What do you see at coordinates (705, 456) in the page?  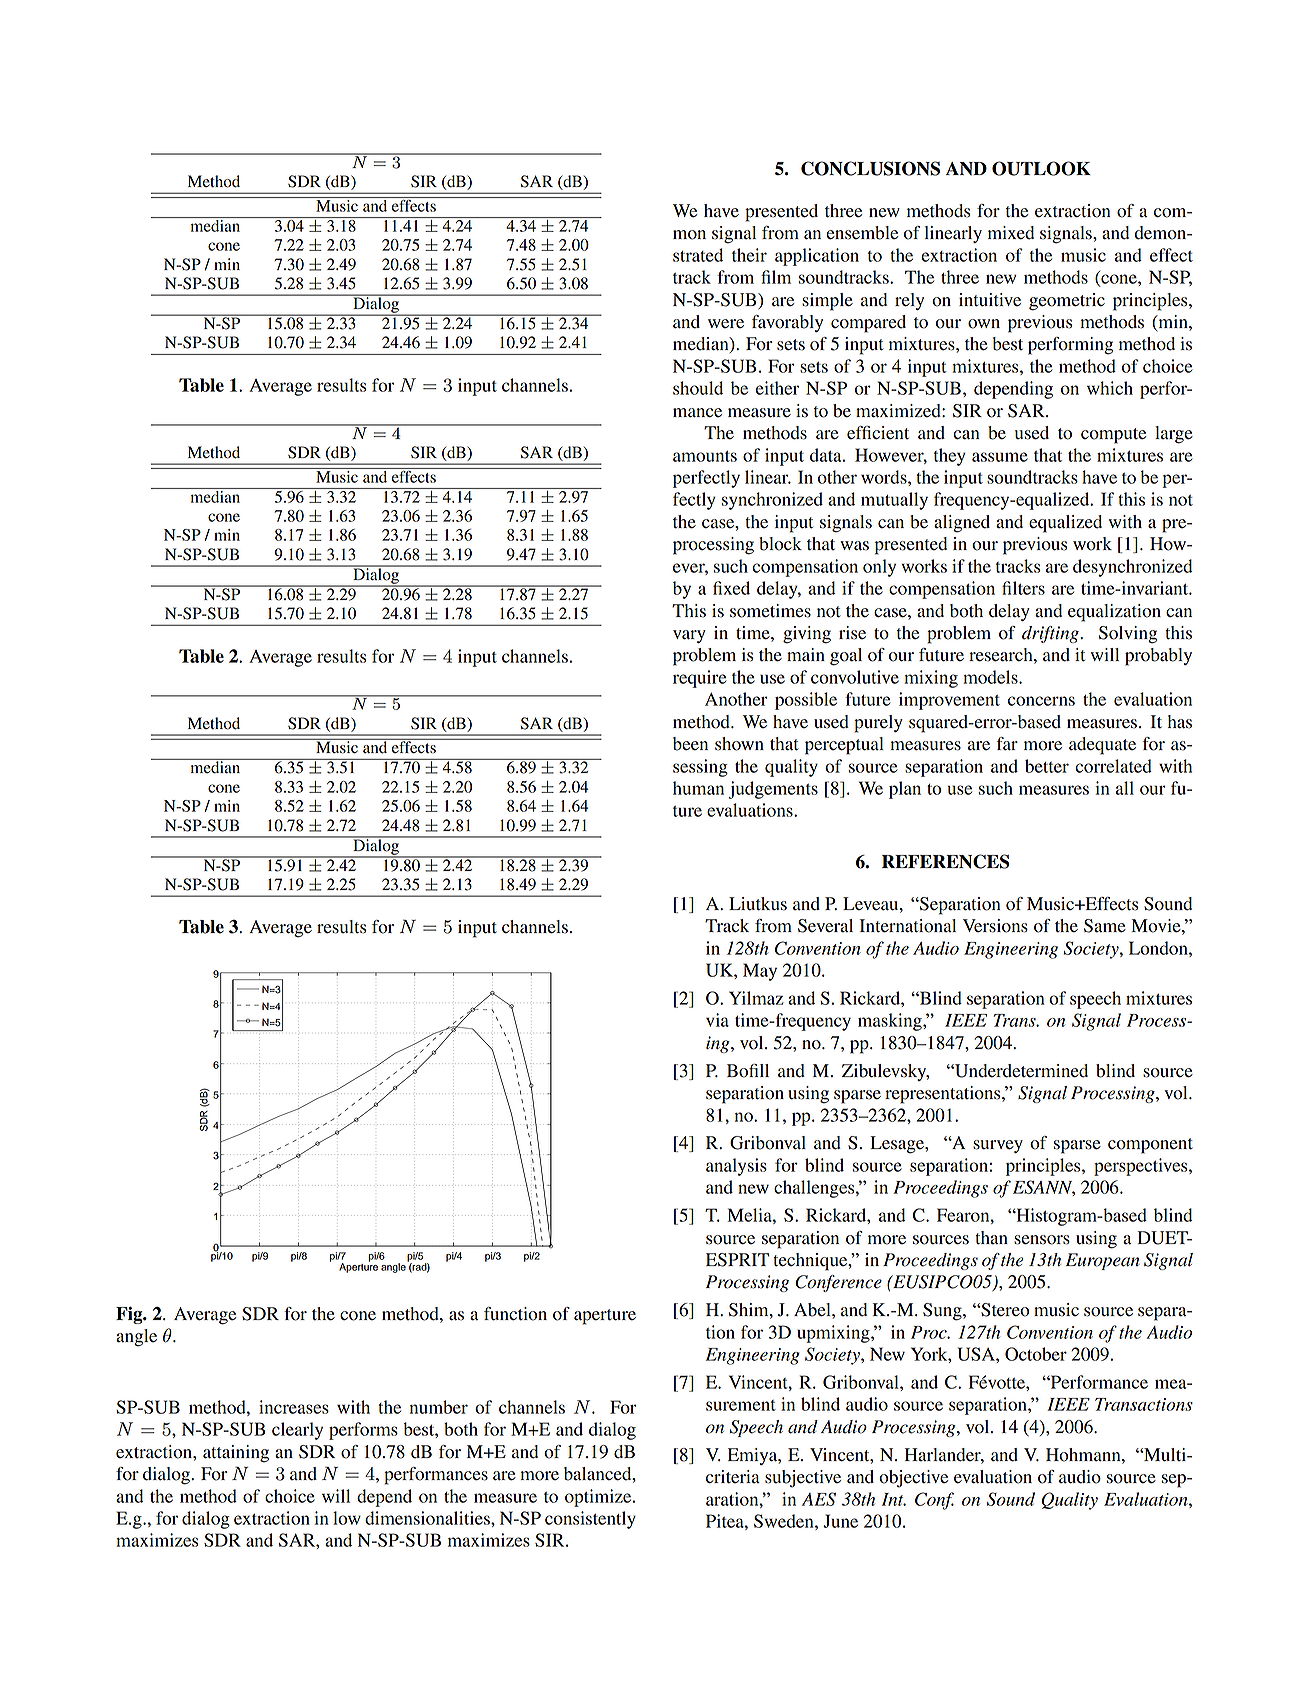 I see `amounts` at bounding box center [705, 456].
